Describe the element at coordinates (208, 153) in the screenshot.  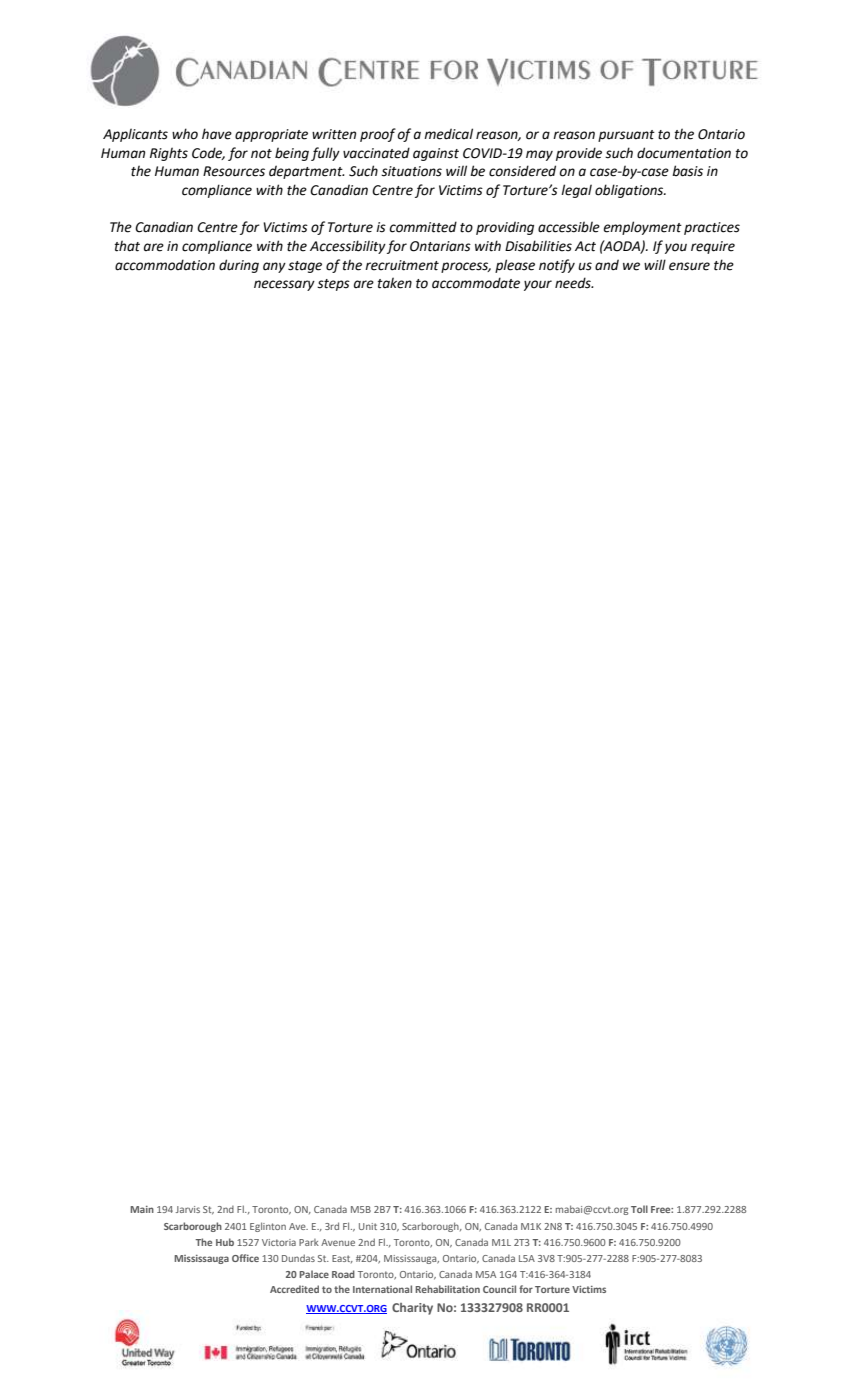
I see `Code` at that location.
